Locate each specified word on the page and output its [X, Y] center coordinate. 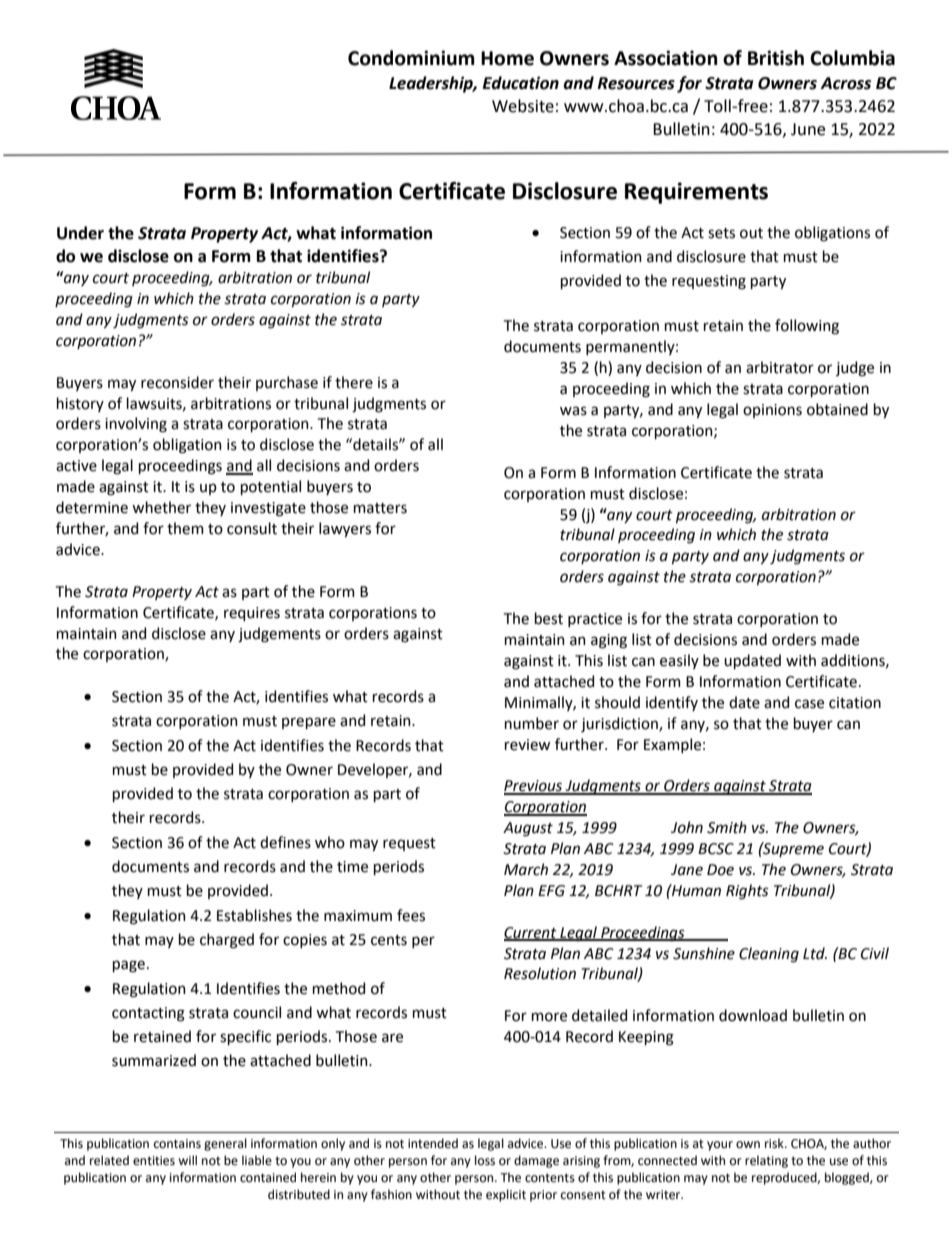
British [776, 58]
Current [531, 933]
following [807, 327]
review [527, 745]
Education [521, 83]
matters [380, 508]
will [187, 1160]
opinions [772, 411]
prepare [309, 723]
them [185, 528]
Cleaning [769, 955]
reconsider [177, 382]
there [354, 382]
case [809, 704]
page [129, 966]
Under [80, 233]
